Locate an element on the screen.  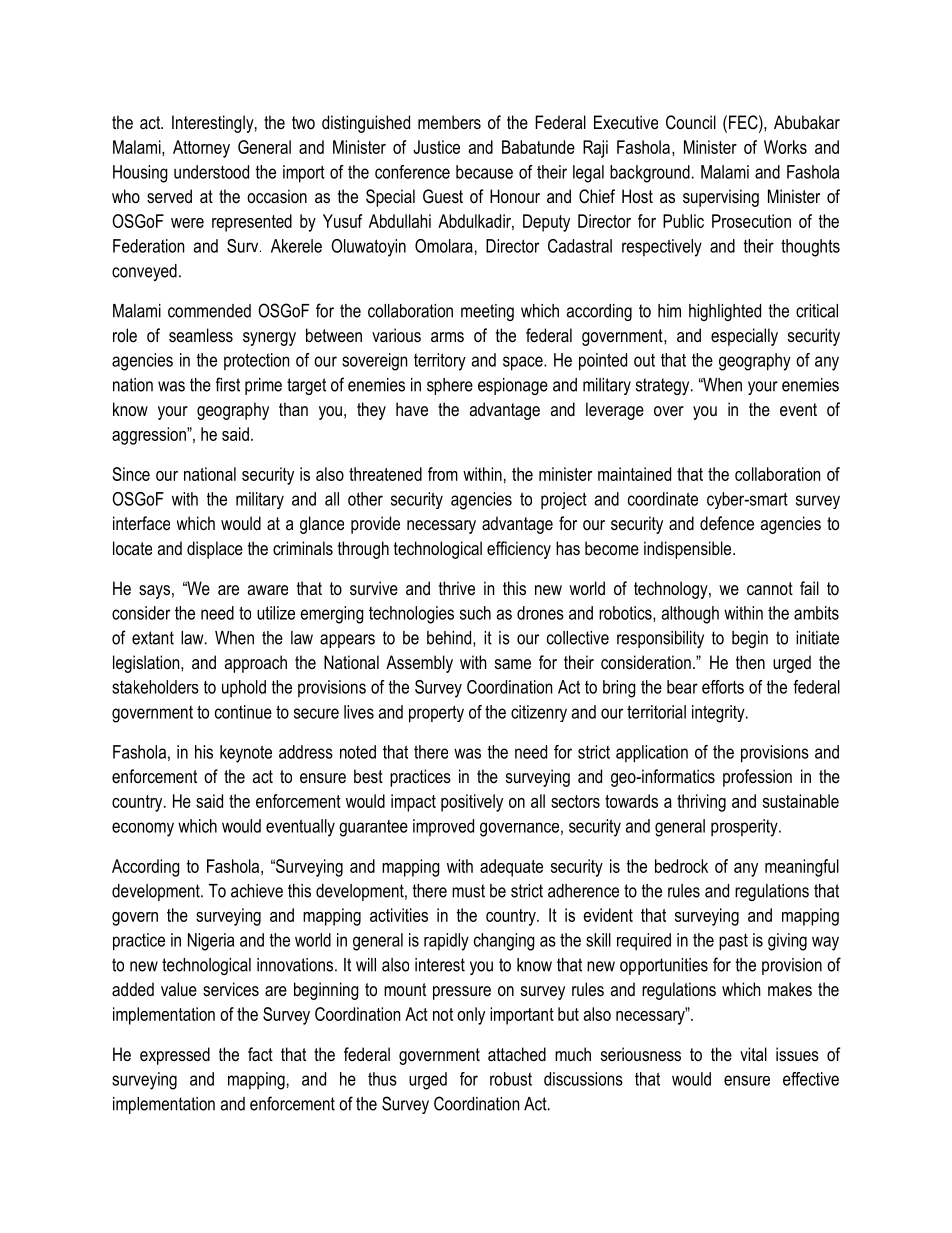
vital is located at coordinates (753, 1054).
